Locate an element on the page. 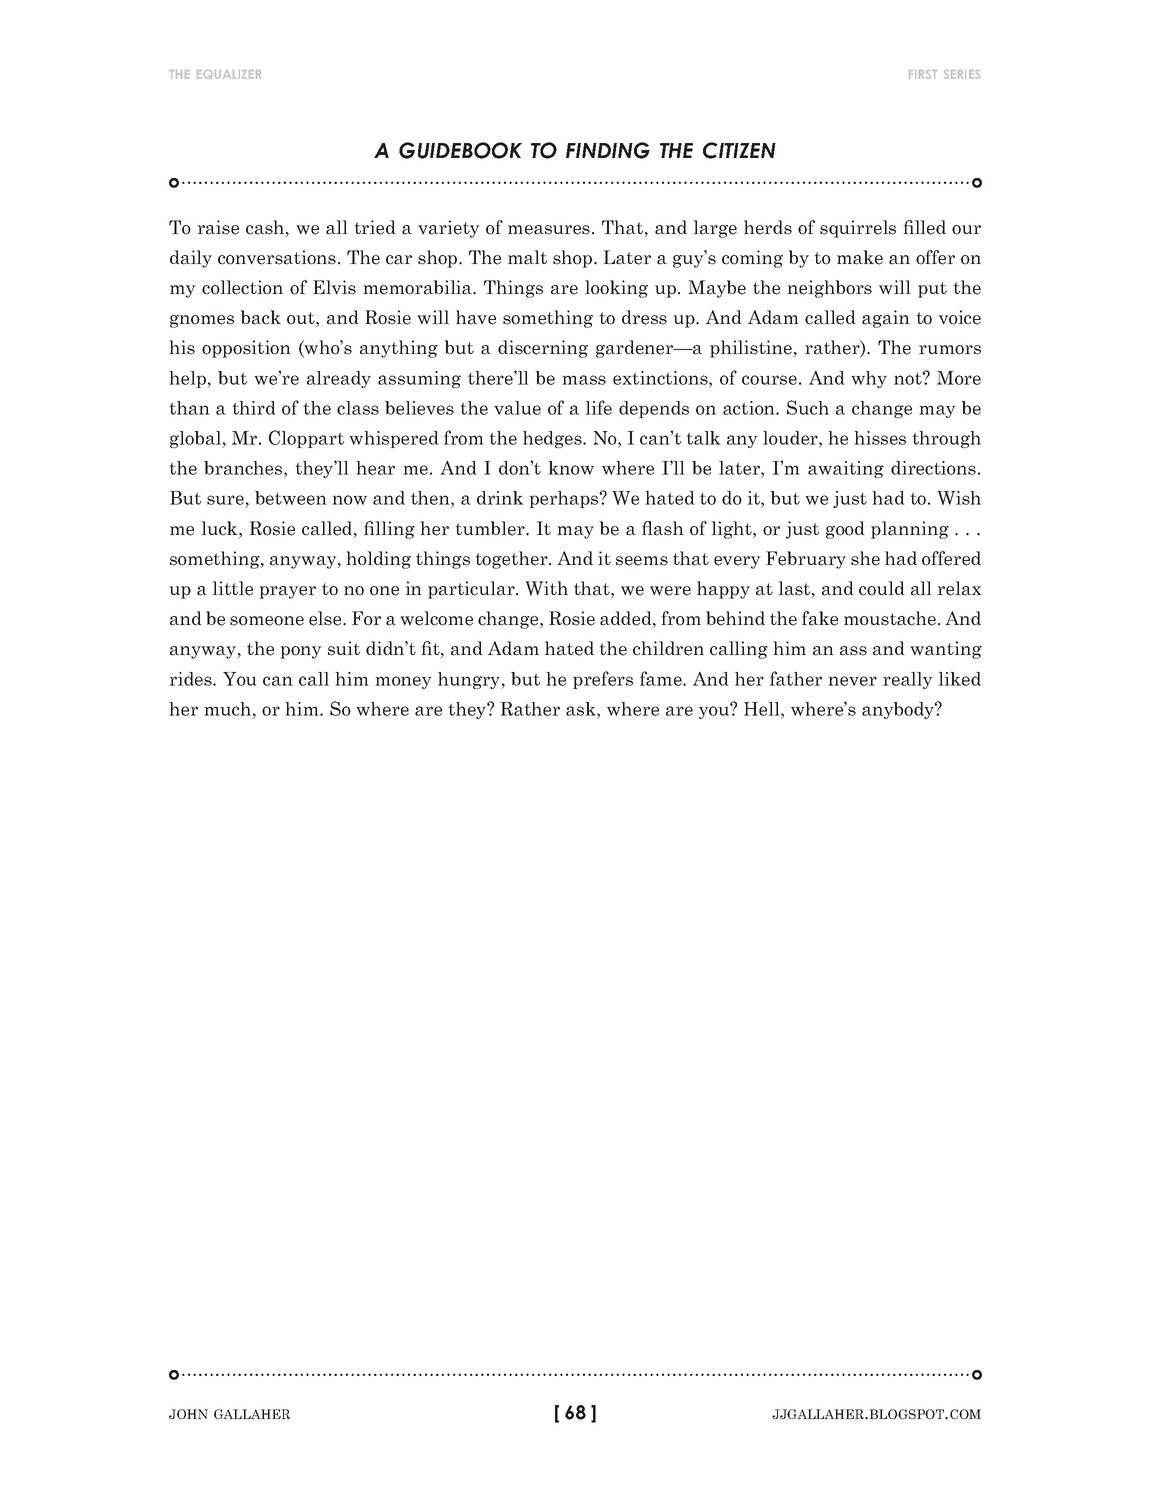 The height and width of the document is (1490, 1151). hedges is located at coordinates (553, 439).
